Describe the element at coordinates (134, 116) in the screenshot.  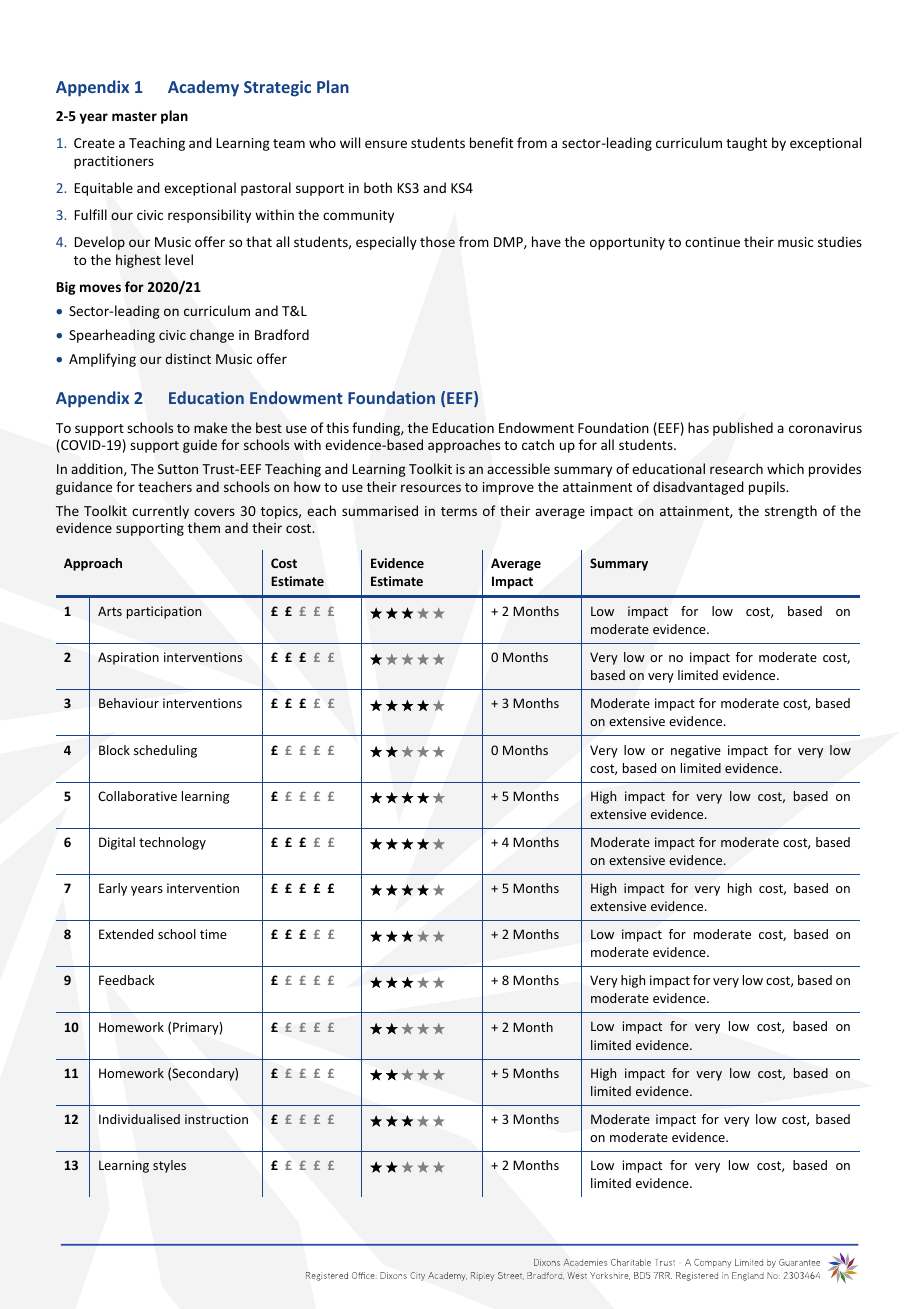
I see `master` at that location.
